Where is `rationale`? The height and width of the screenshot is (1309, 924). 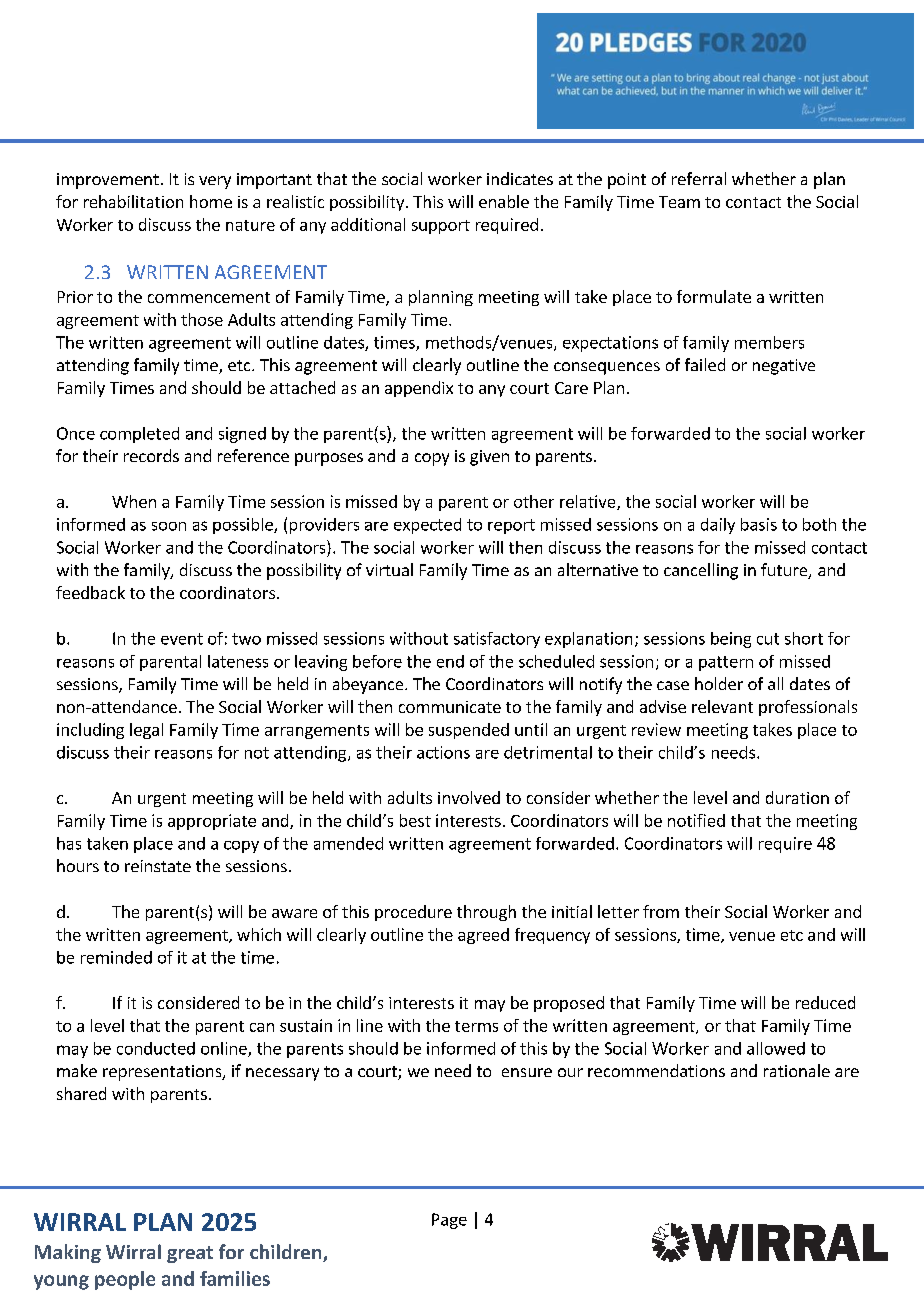
rationale is located at coordinates (797, 1070).
